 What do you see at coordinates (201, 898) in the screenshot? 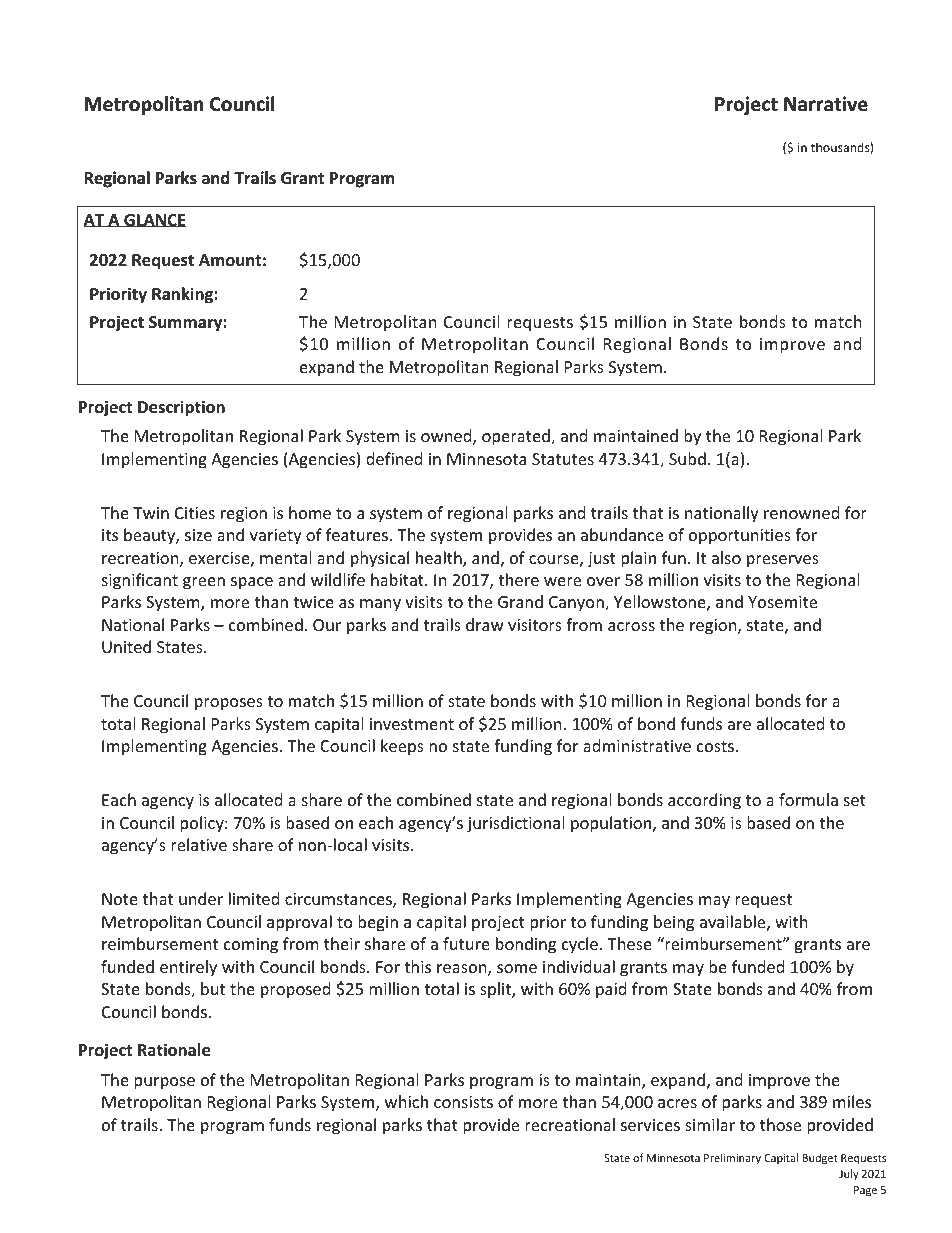
I see `under` at bounding box center [201, 898].
